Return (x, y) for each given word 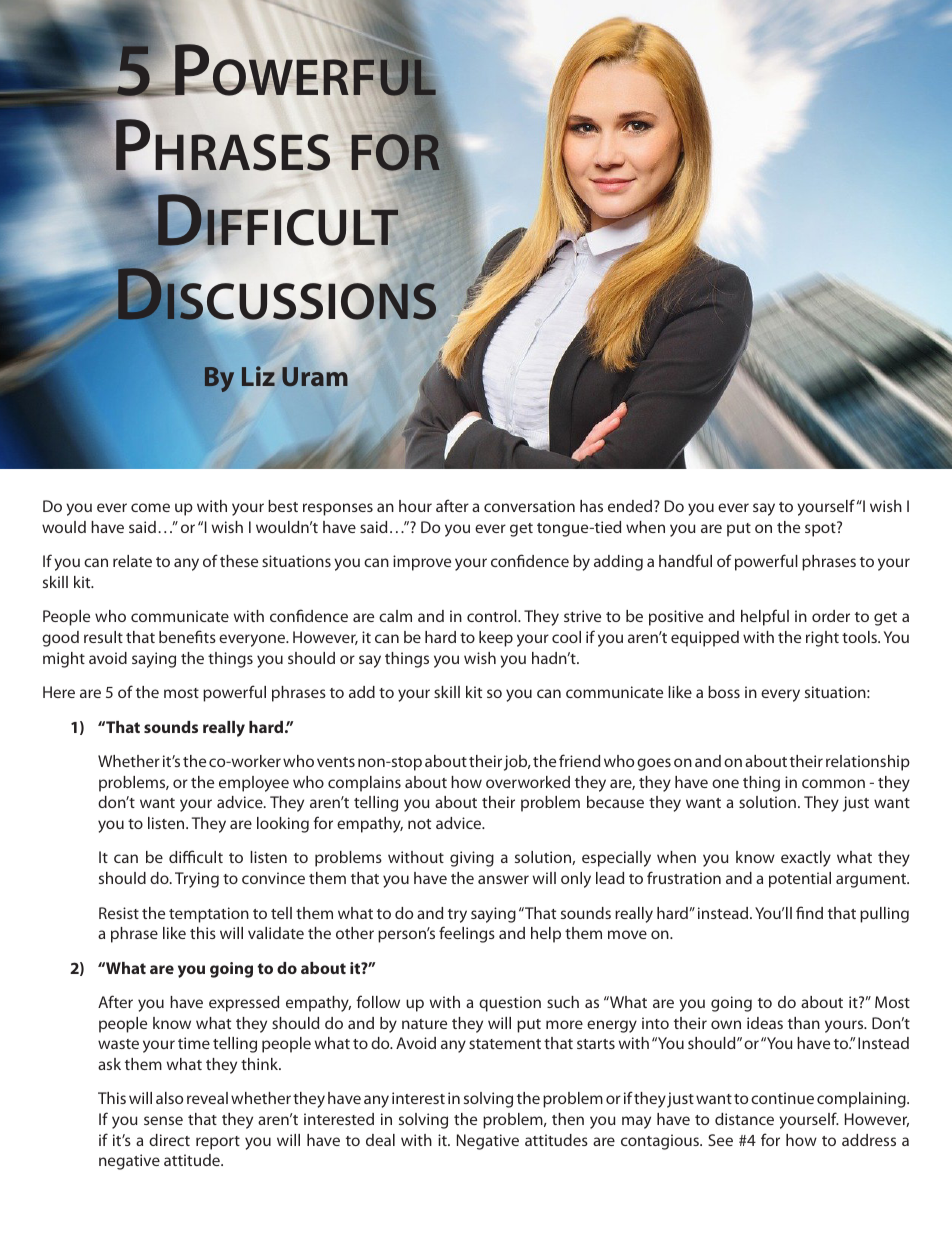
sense (163, 1120)
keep (496, 639)
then (568, 1119)
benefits (187, 636)
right (822, 639)
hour (415, 506)
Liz (258, 376)
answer (503, 879)
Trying (197, 880)
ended (631, 506)
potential (800, 880)
